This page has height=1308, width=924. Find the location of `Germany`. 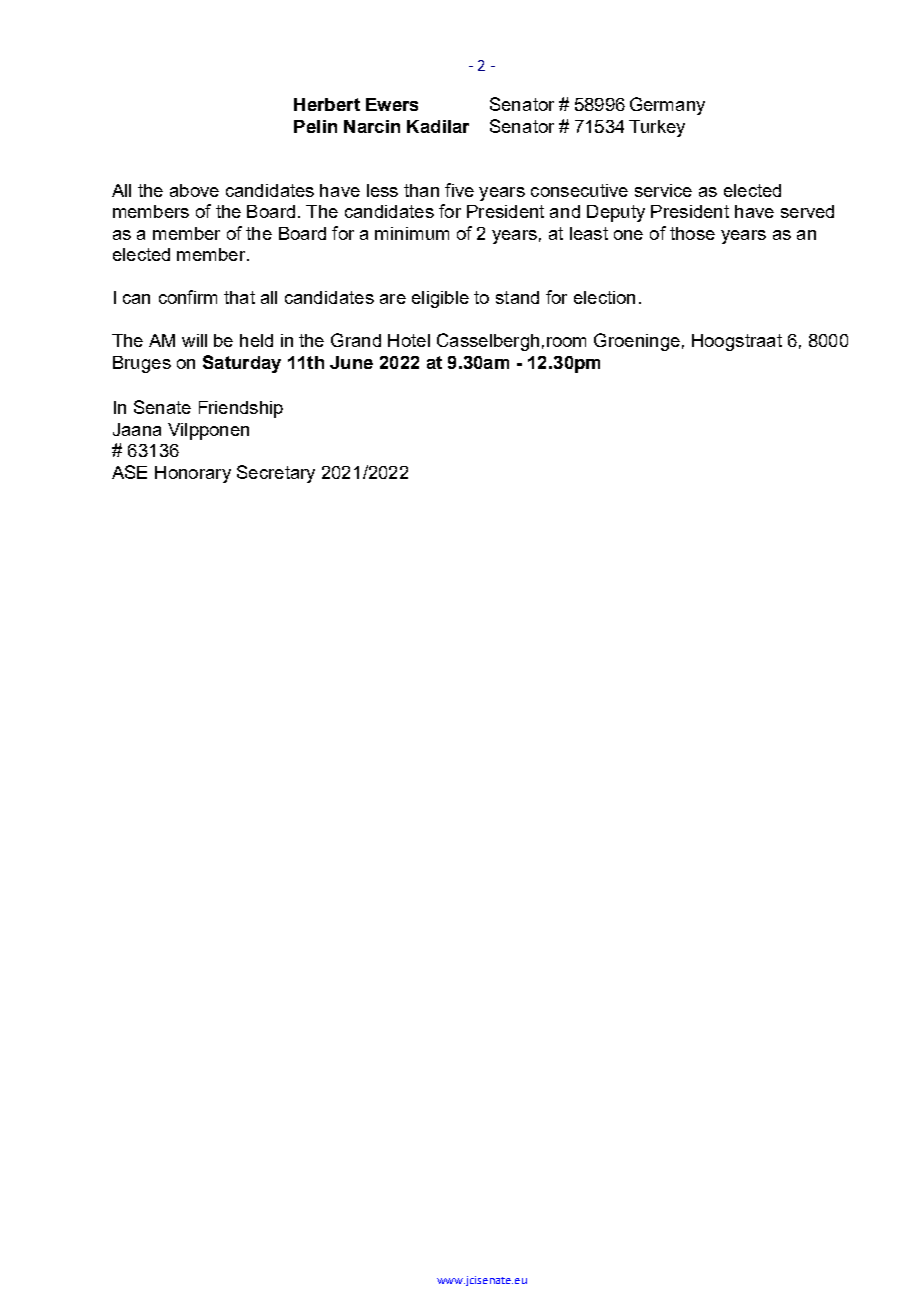

Germany is located at coordinates (667, 106).
